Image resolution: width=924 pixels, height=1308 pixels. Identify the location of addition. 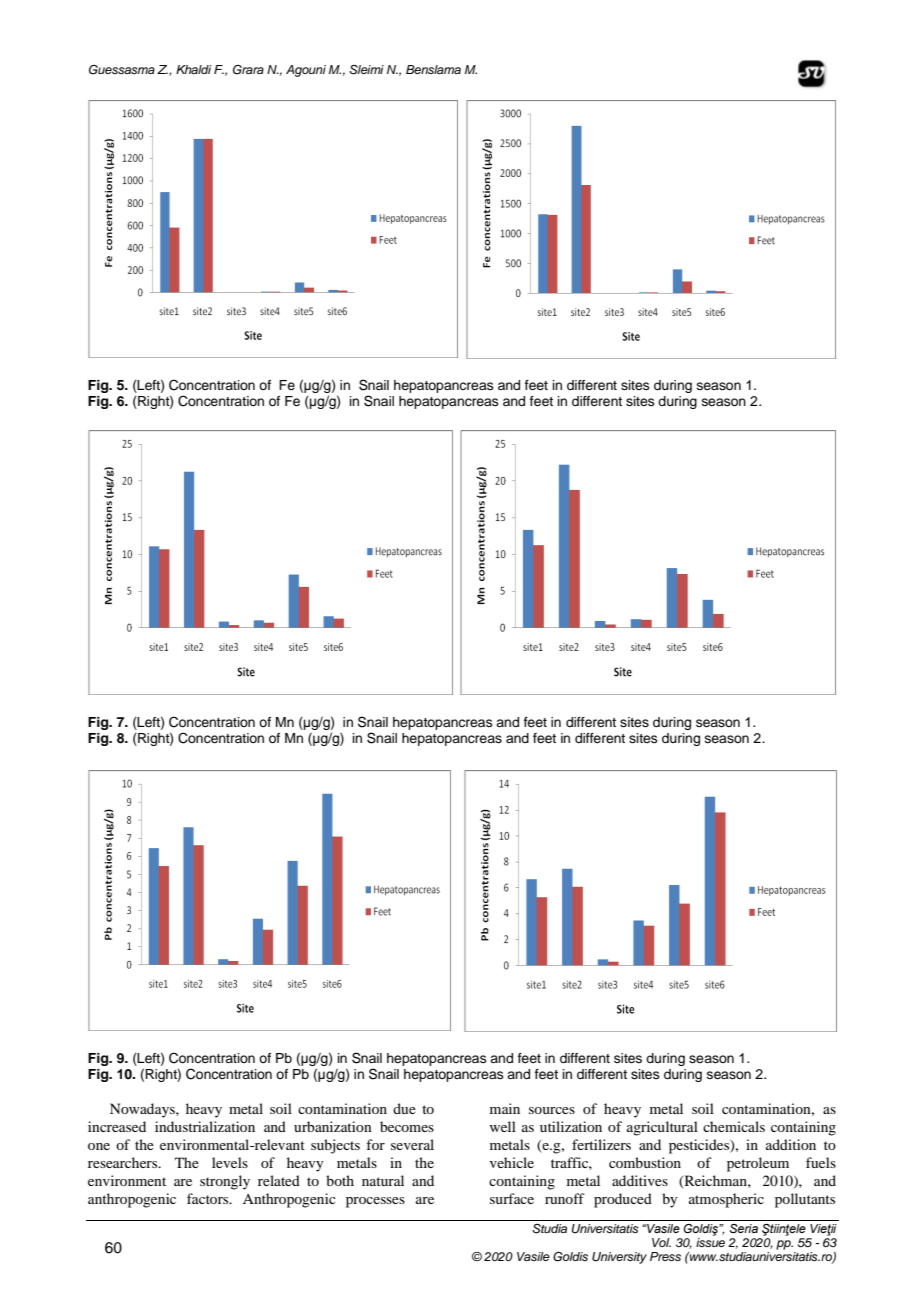
(791, 1144).
